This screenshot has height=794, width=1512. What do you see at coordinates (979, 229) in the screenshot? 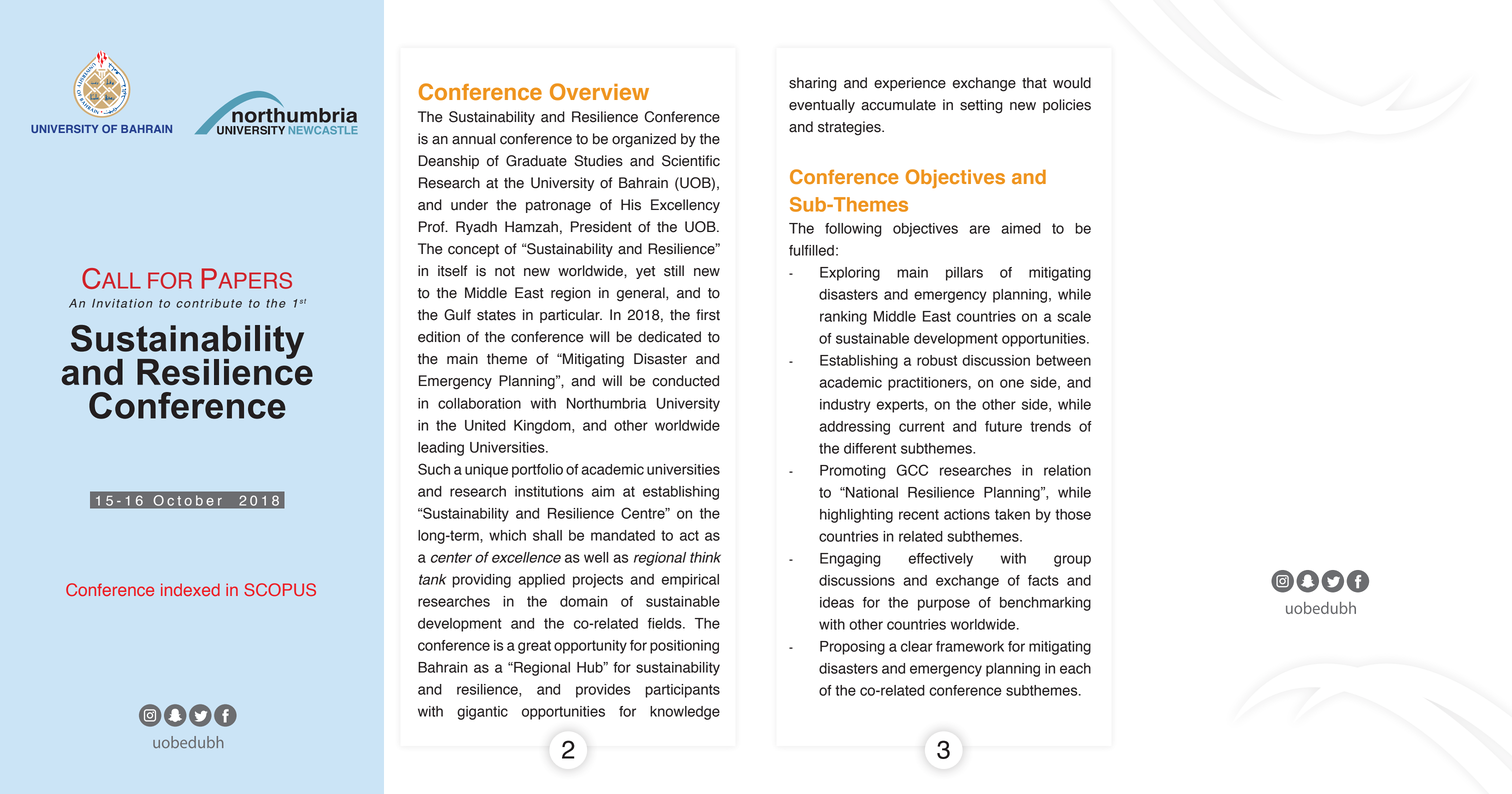
I see `are` at bounding box center [979, 229].
